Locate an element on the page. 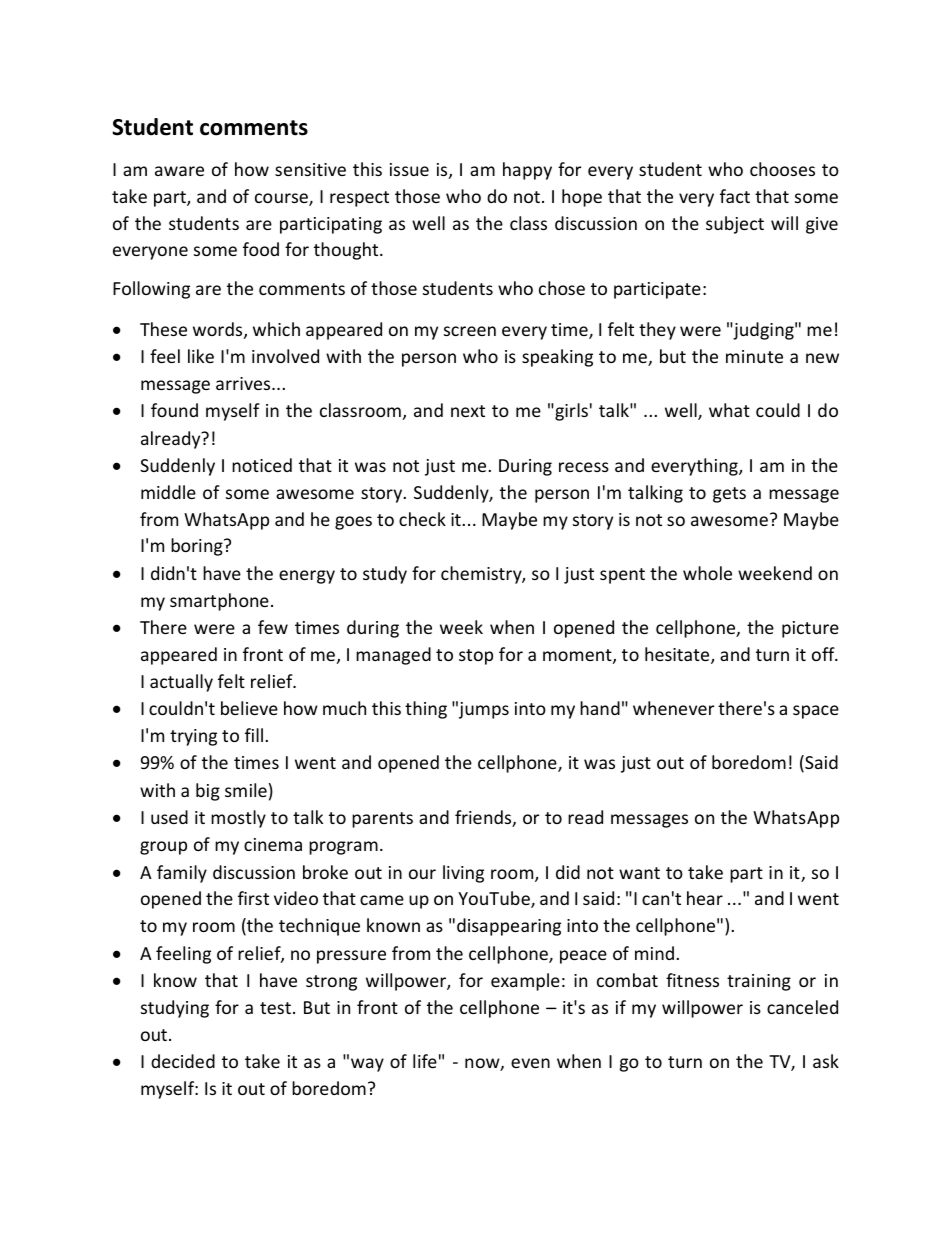 Image resolution: width=952 pixels, height=1233 pixels. minute is located at coordinates (754, 356).
